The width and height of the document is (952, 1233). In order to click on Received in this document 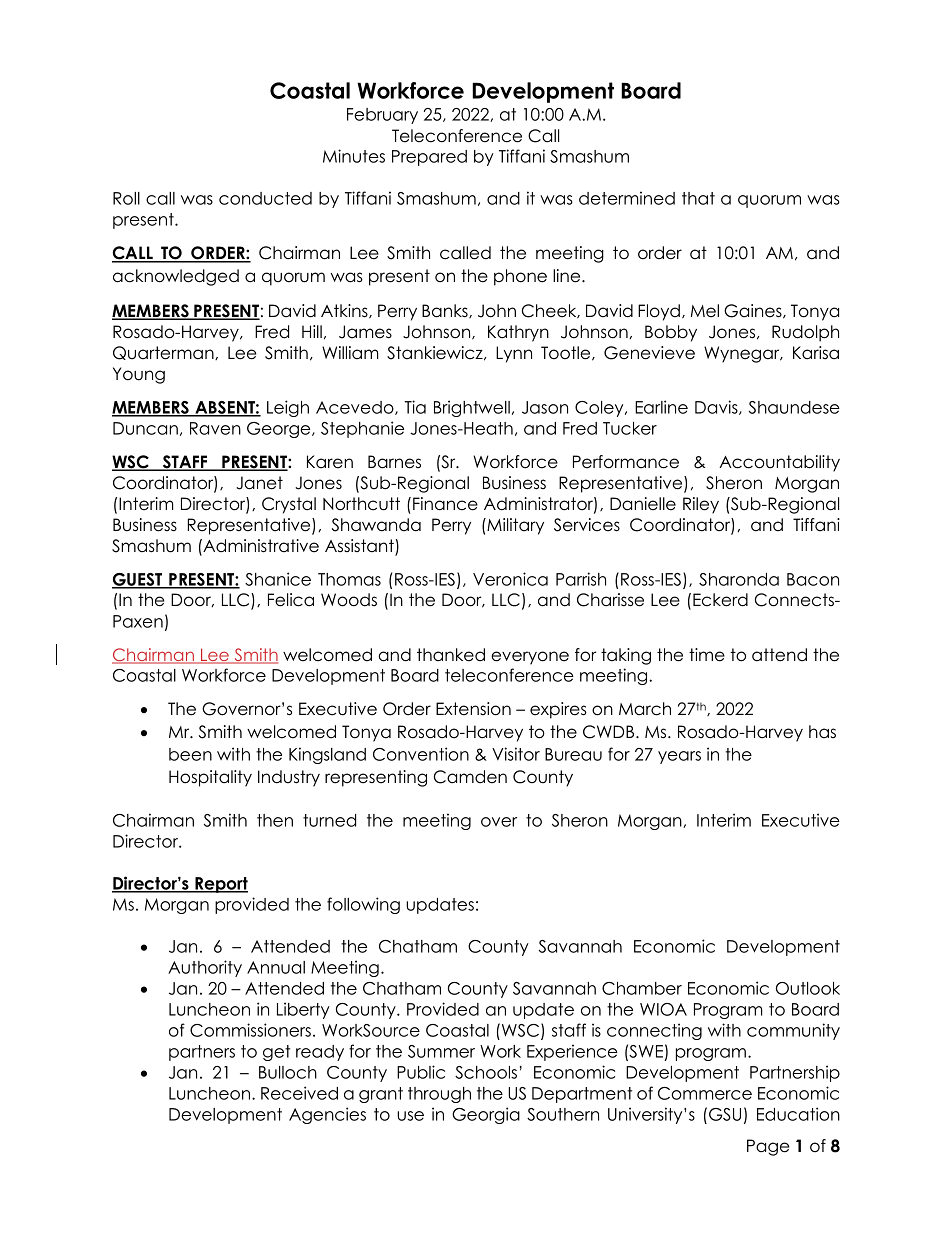, I will do `click(299, 1093)`.
